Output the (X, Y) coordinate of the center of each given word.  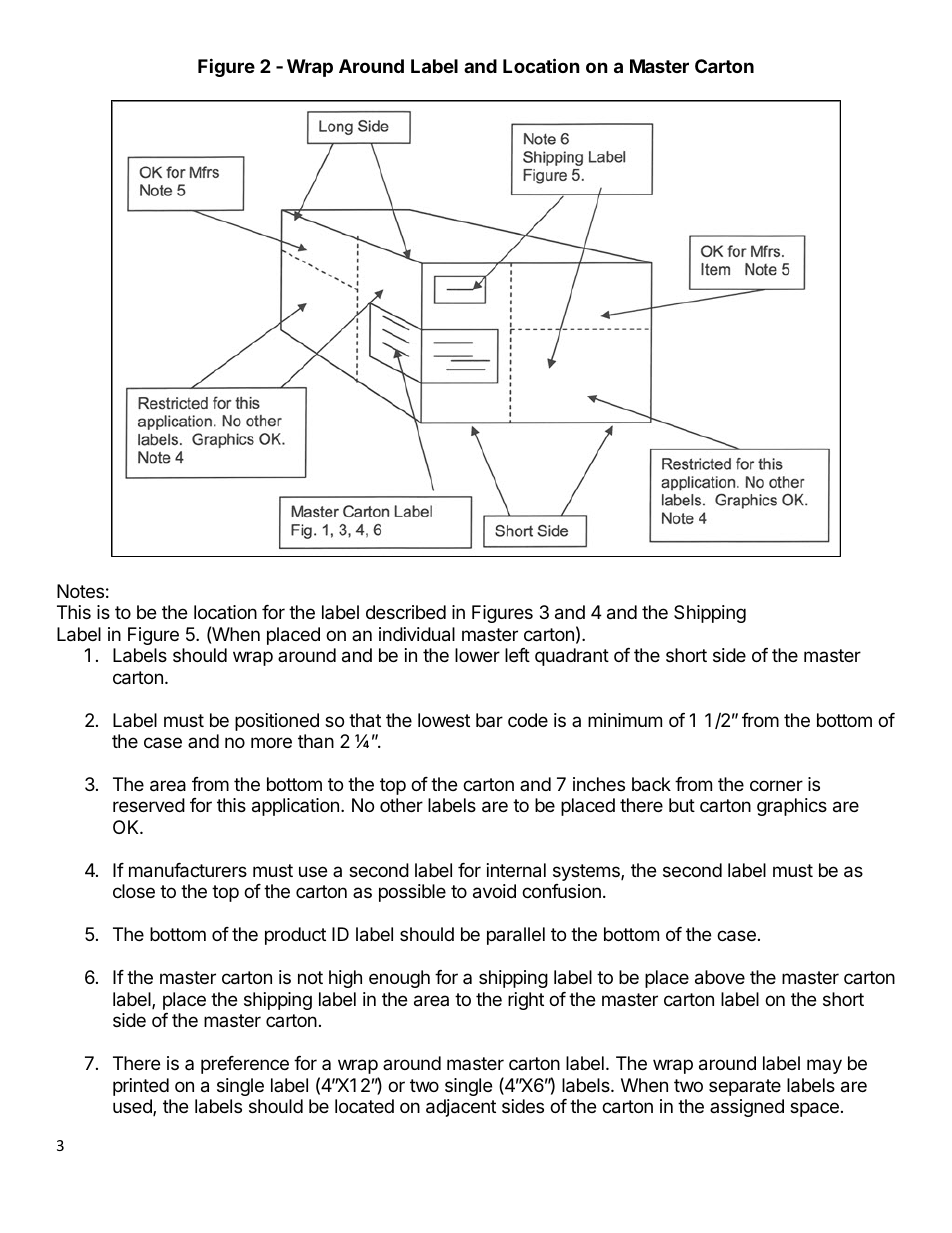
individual (417, 634)
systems (587, 872)
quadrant (572, 657)
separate (745, 1087)
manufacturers (188, 870)
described (406, 612)
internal (516, 870)
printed (141, 1087)
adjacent (461, 1108)
